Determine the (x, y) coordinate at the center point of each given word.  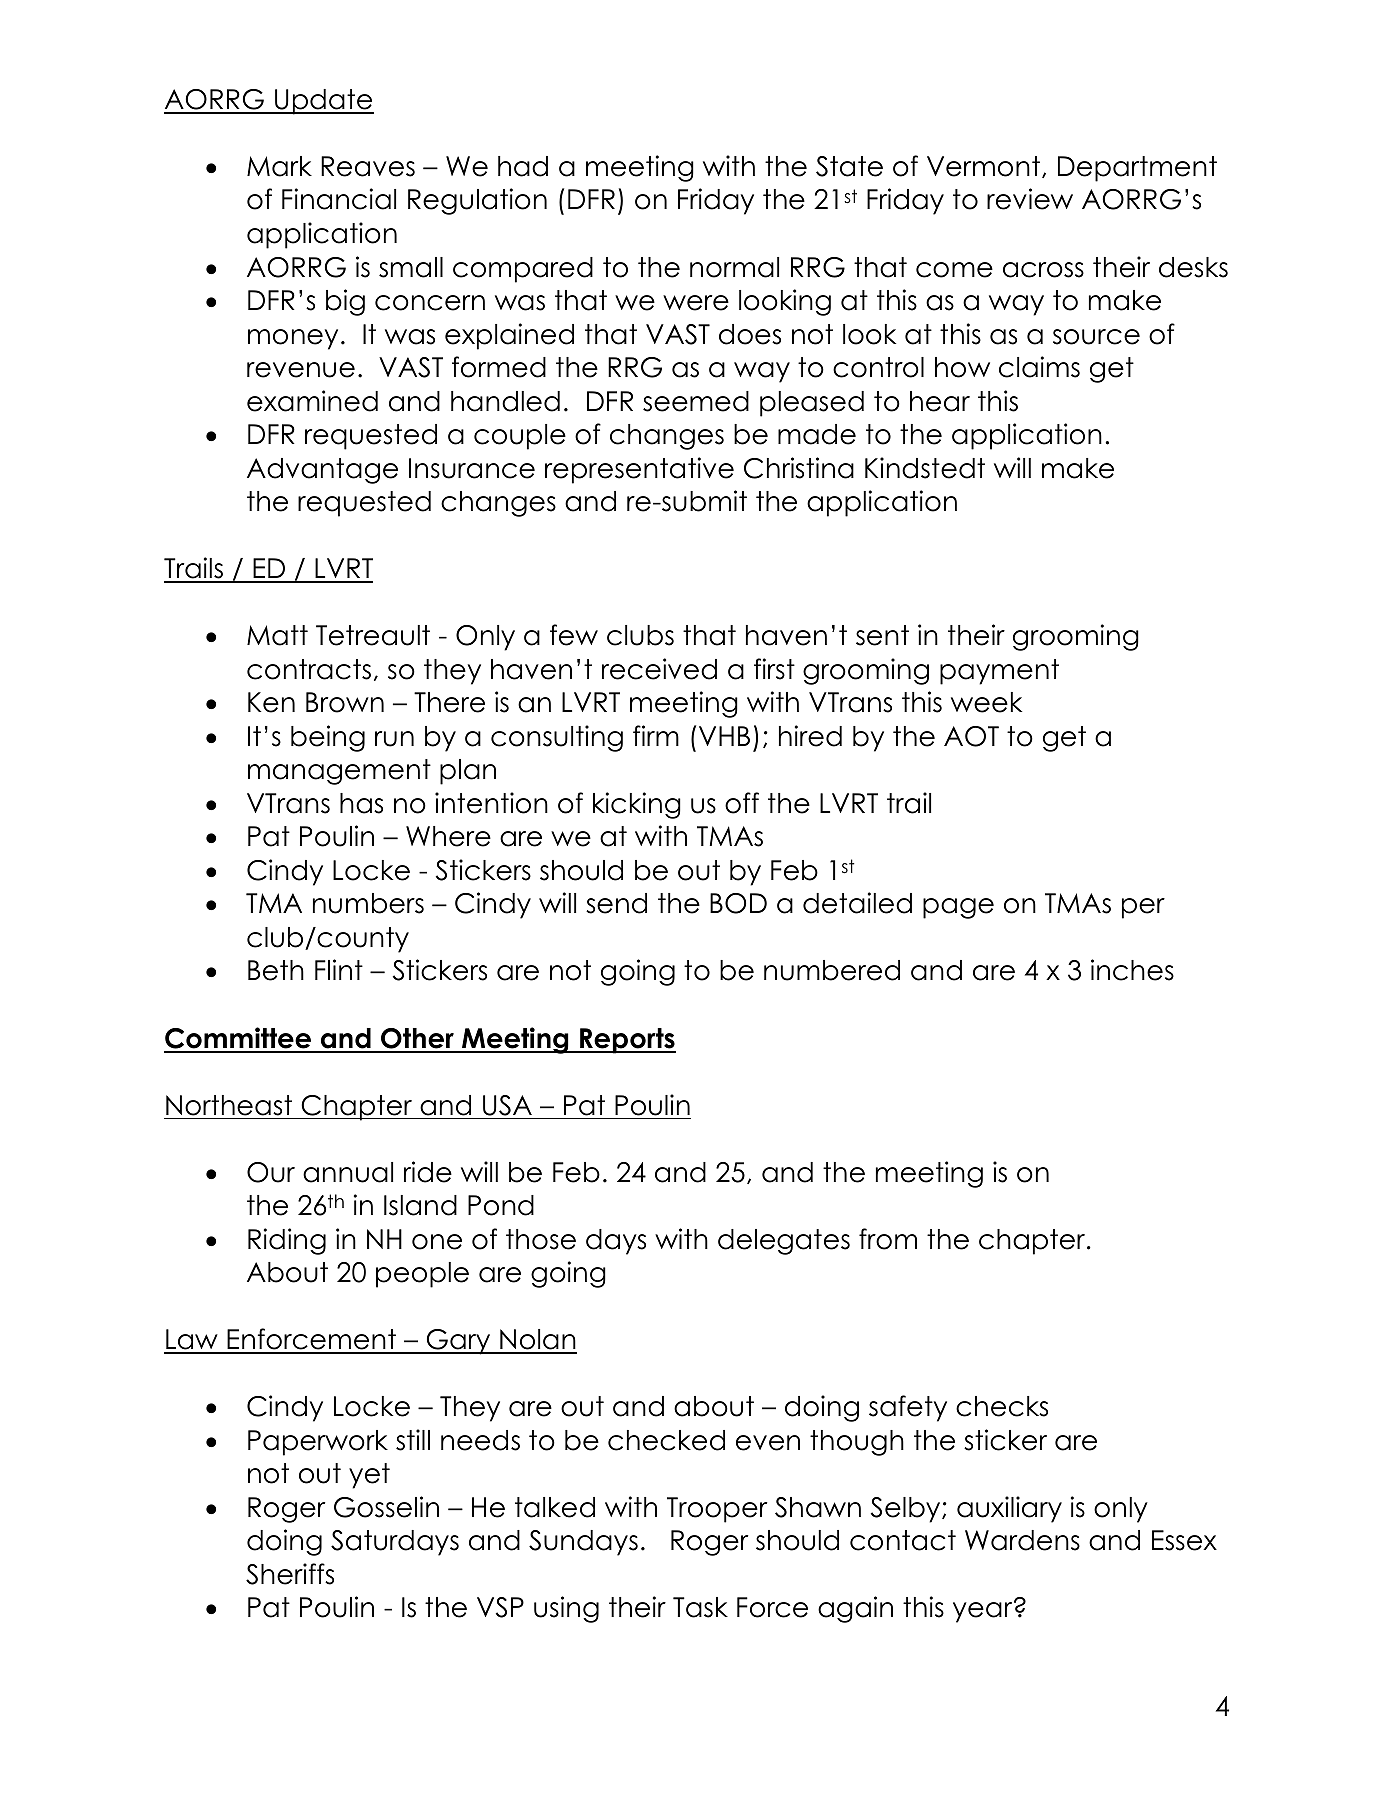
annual (348, 1172)
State (849, 166)
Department (1137, 169)
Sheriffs (290, 1574)
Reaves (368, 166)
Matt (277, 635)
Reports (627, 1041)
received (659, 669)
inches (1132, 970)
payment (999, 672)
